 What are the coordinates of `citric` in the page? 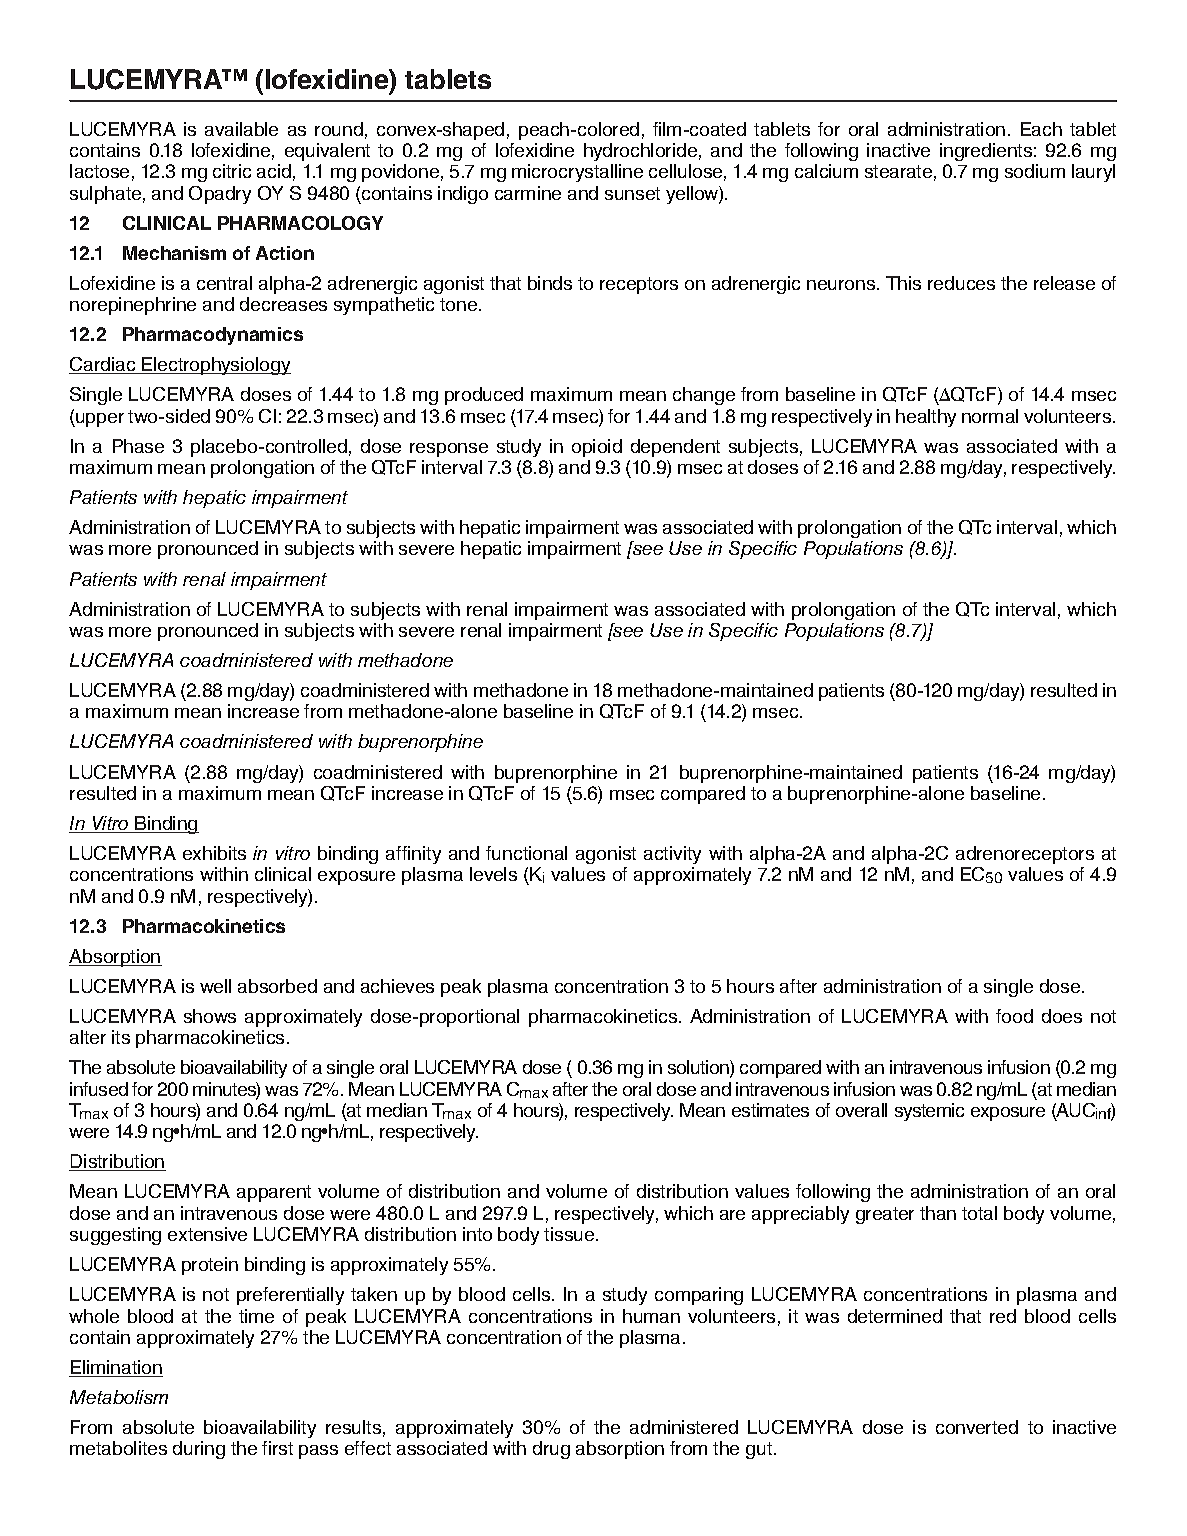 It's located at (232, 171).
